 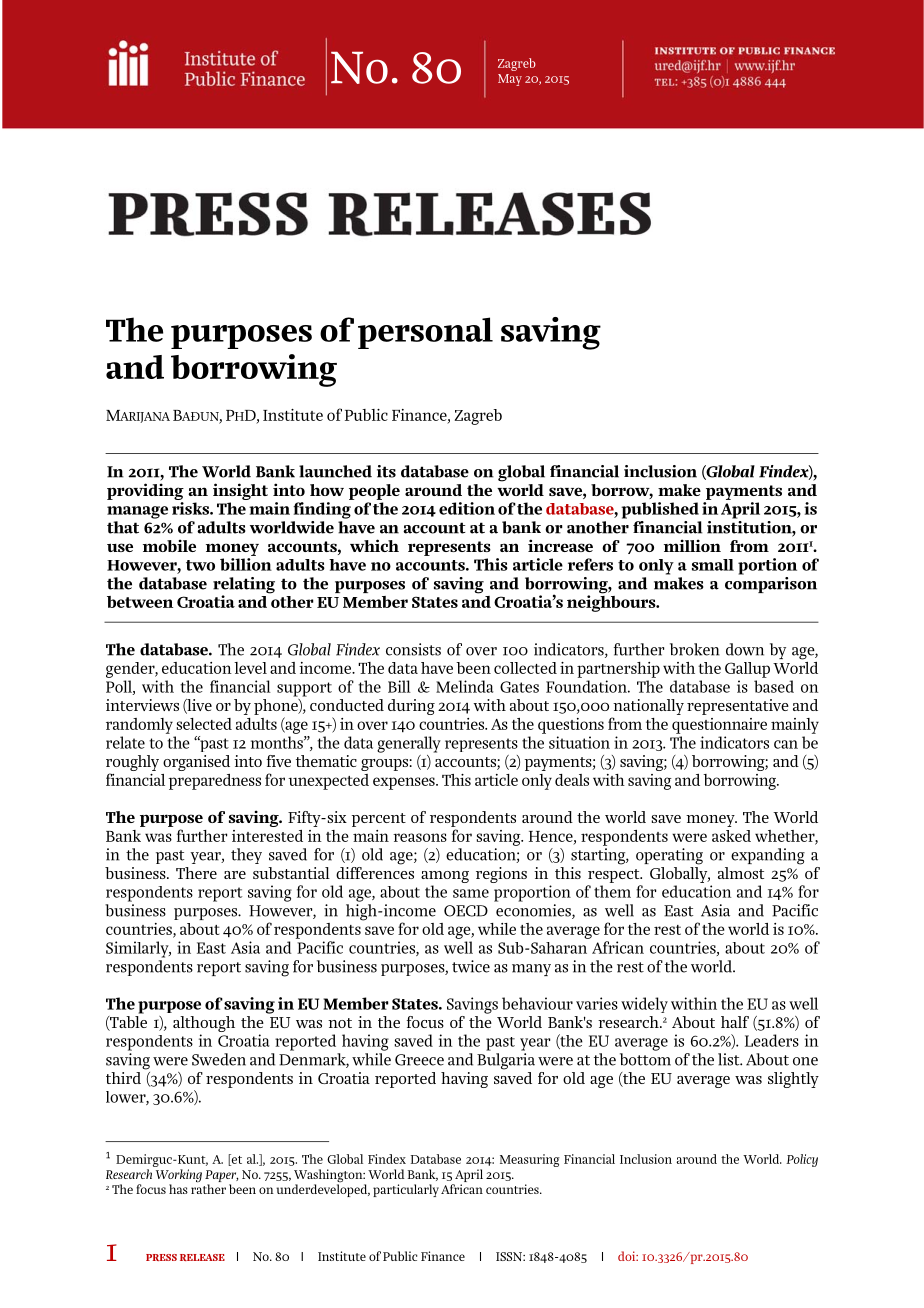 What do you see at coordinates (425, 333) in the screenshot?
I see `personal` at bounding box center [425, 333].
